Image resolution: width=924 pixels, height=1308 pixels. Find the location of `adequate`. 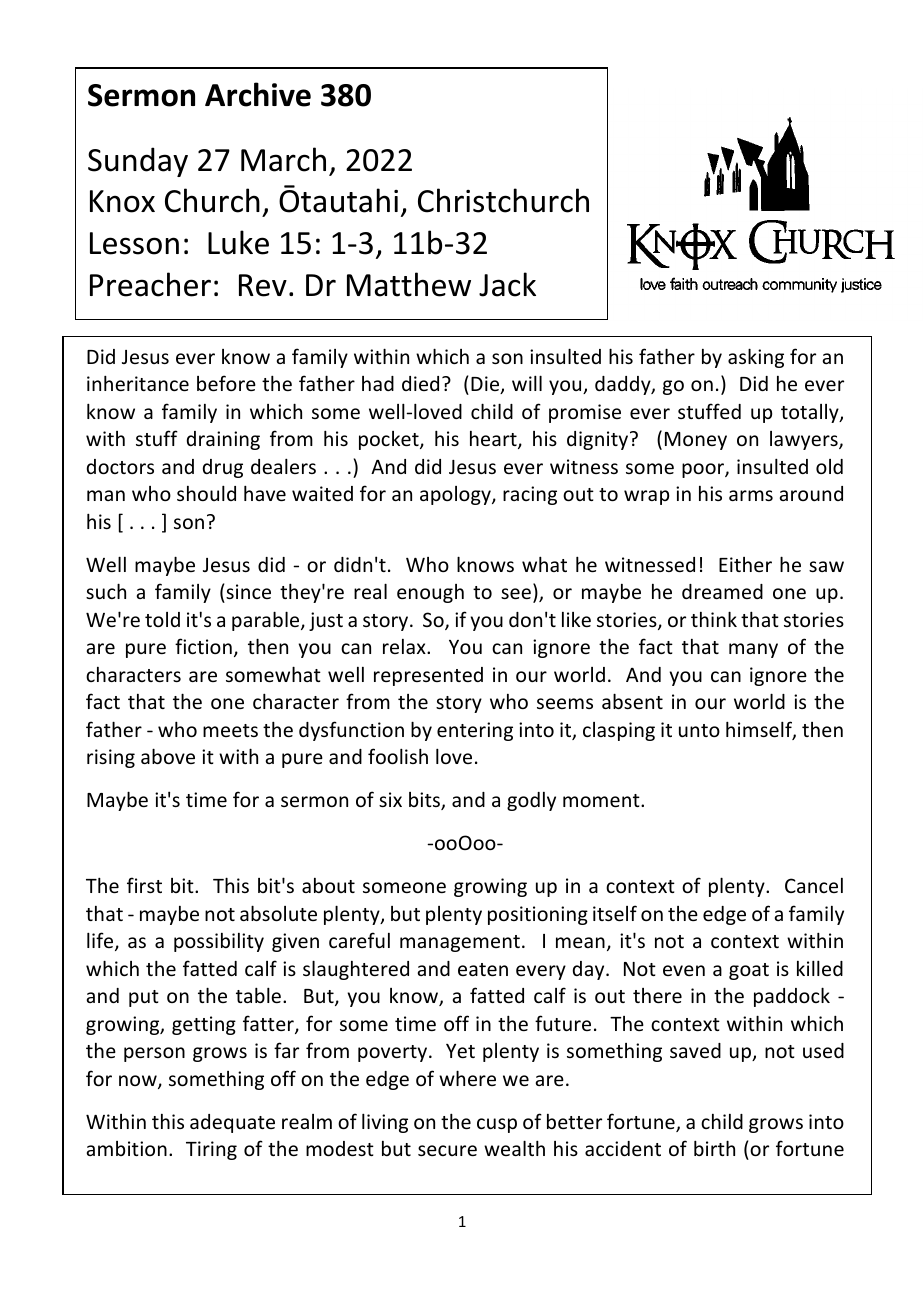

adequate is located at coordinates (232, 1123).
